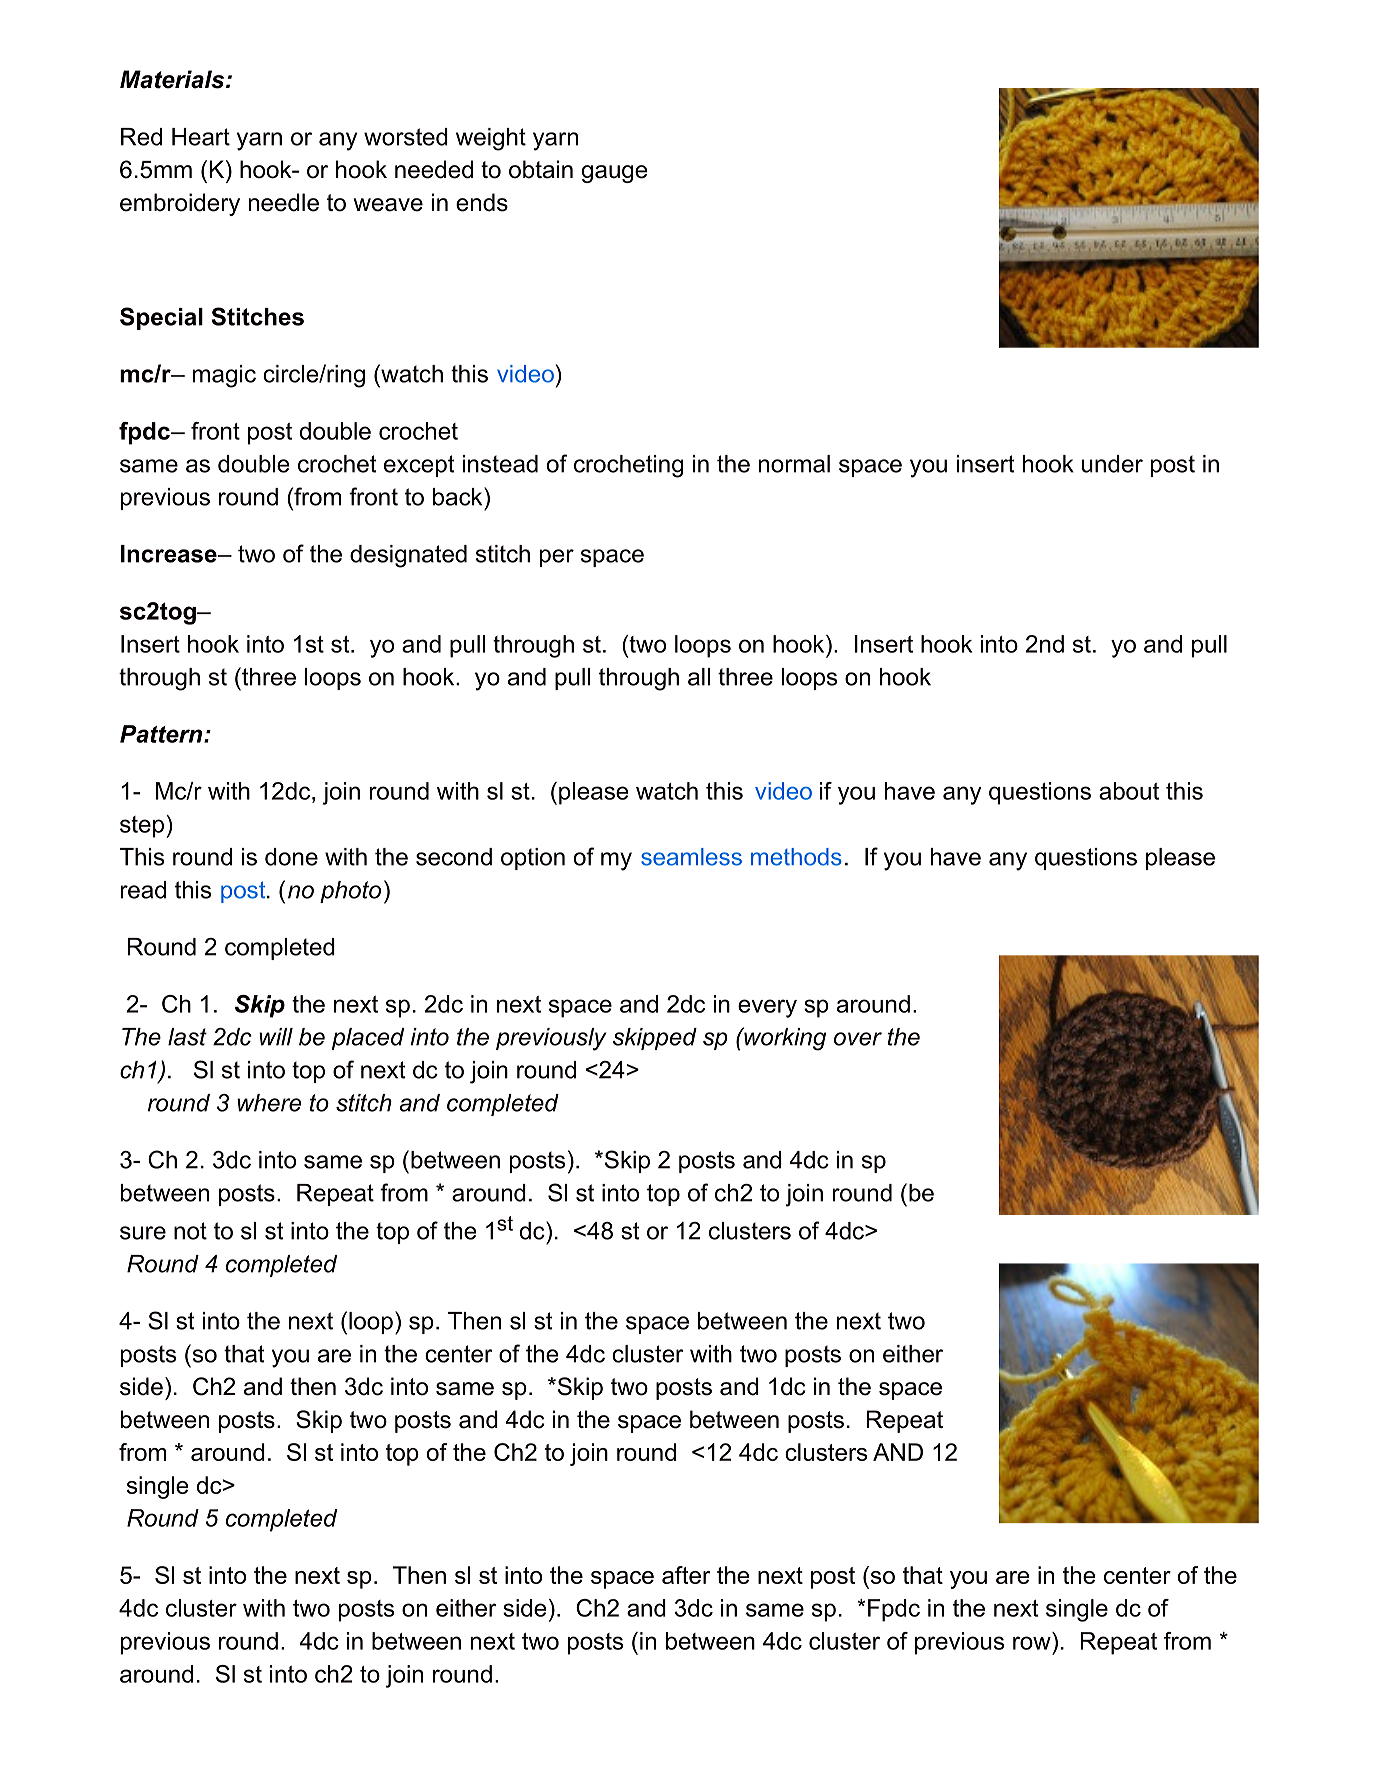 Image resolution: width=1379 pixels, height=1784 pixels. Describe the element at coordinates (557, 558) in the screenshot. I see `per` at that location.
